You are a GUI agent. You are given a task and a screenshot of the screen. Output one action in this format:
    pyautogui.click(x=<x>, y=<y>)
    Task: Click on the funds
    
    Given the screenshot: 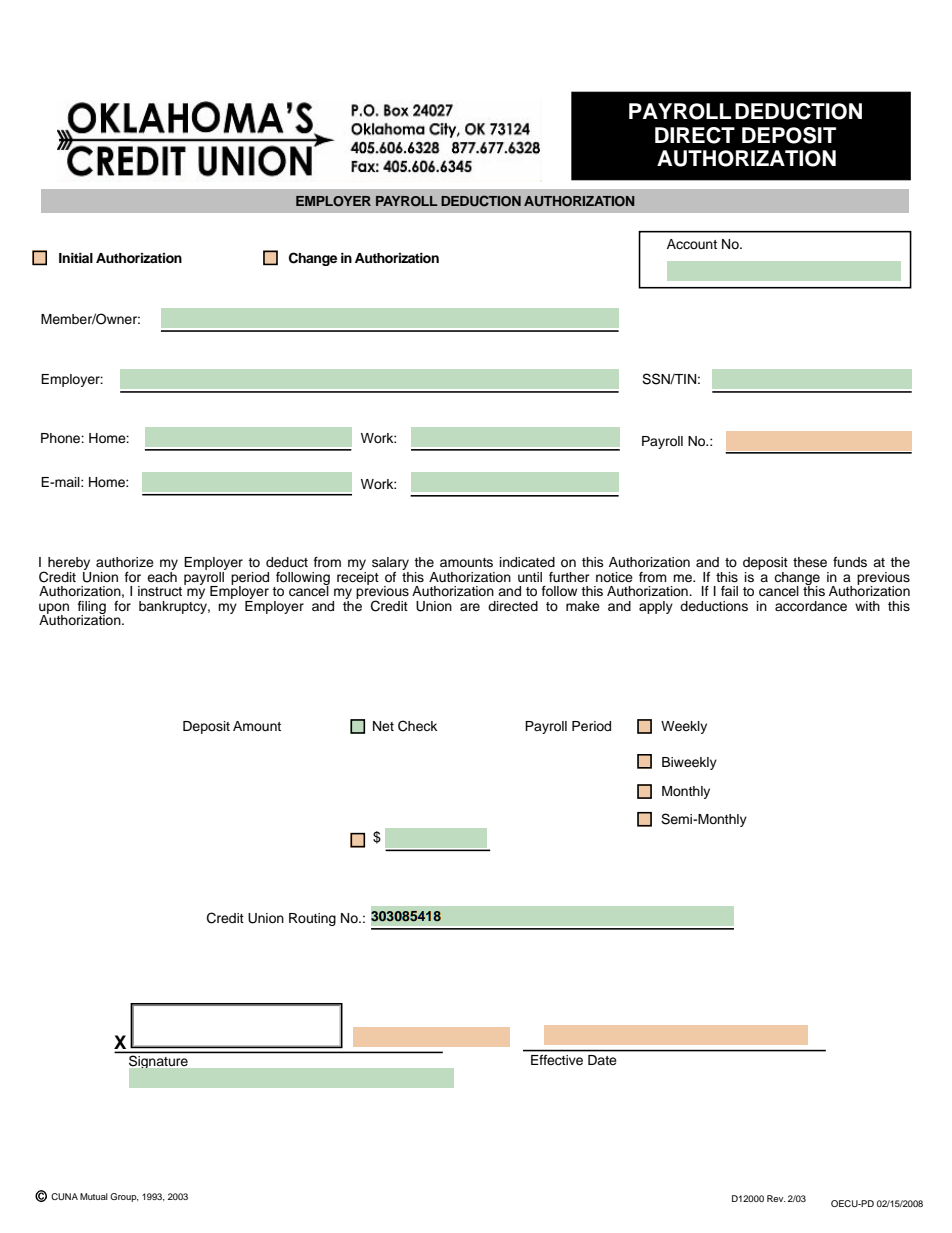 What is the action you would take?
    pyautogui.click(x=850, y=562)
